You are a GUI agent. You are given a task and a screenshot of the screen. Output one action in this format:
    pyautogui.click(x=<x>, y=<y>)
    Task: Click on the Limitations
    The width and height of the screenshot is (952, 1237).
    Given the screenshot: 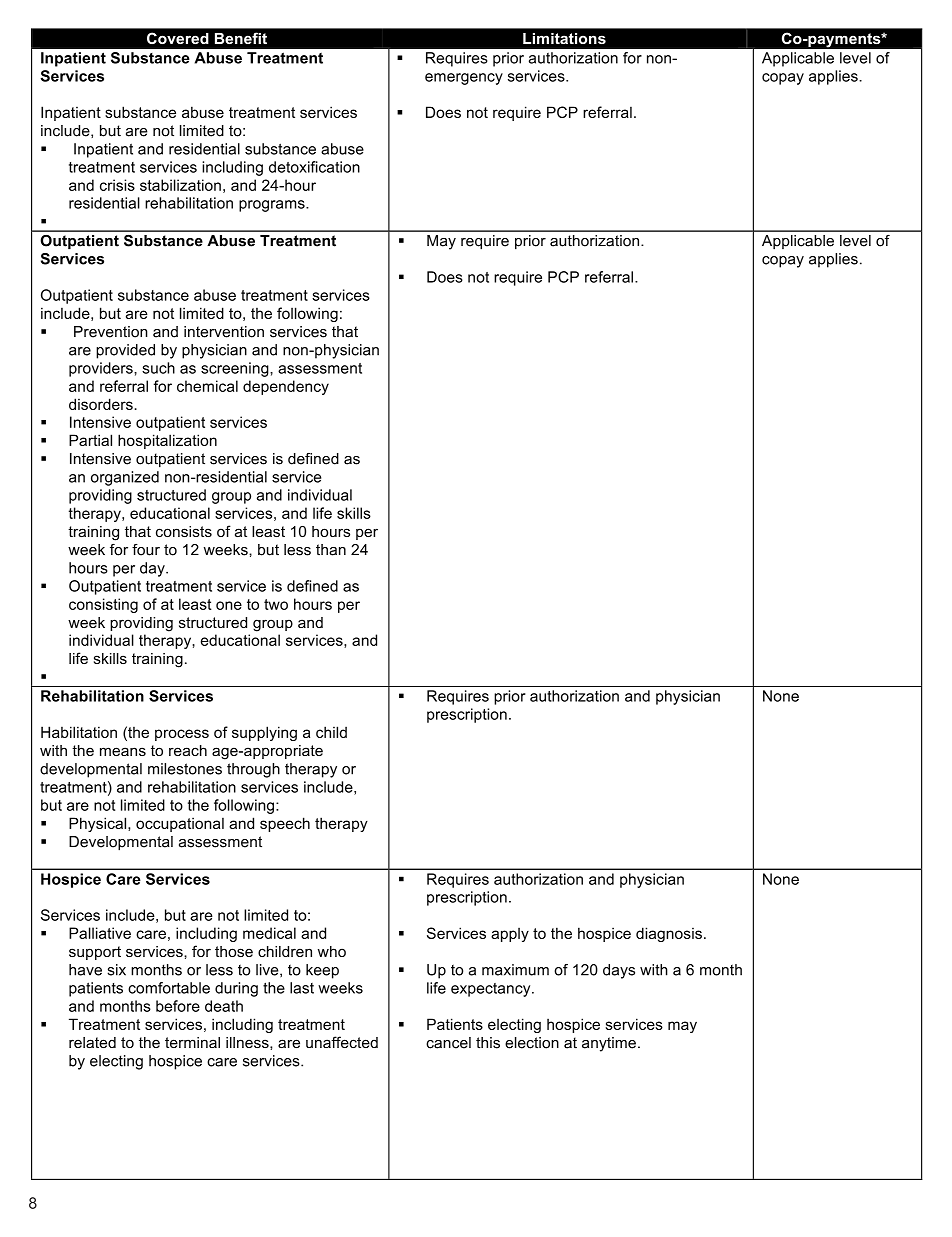 What is the action you would take?
    pyautogui.click(x=564, y=38)
